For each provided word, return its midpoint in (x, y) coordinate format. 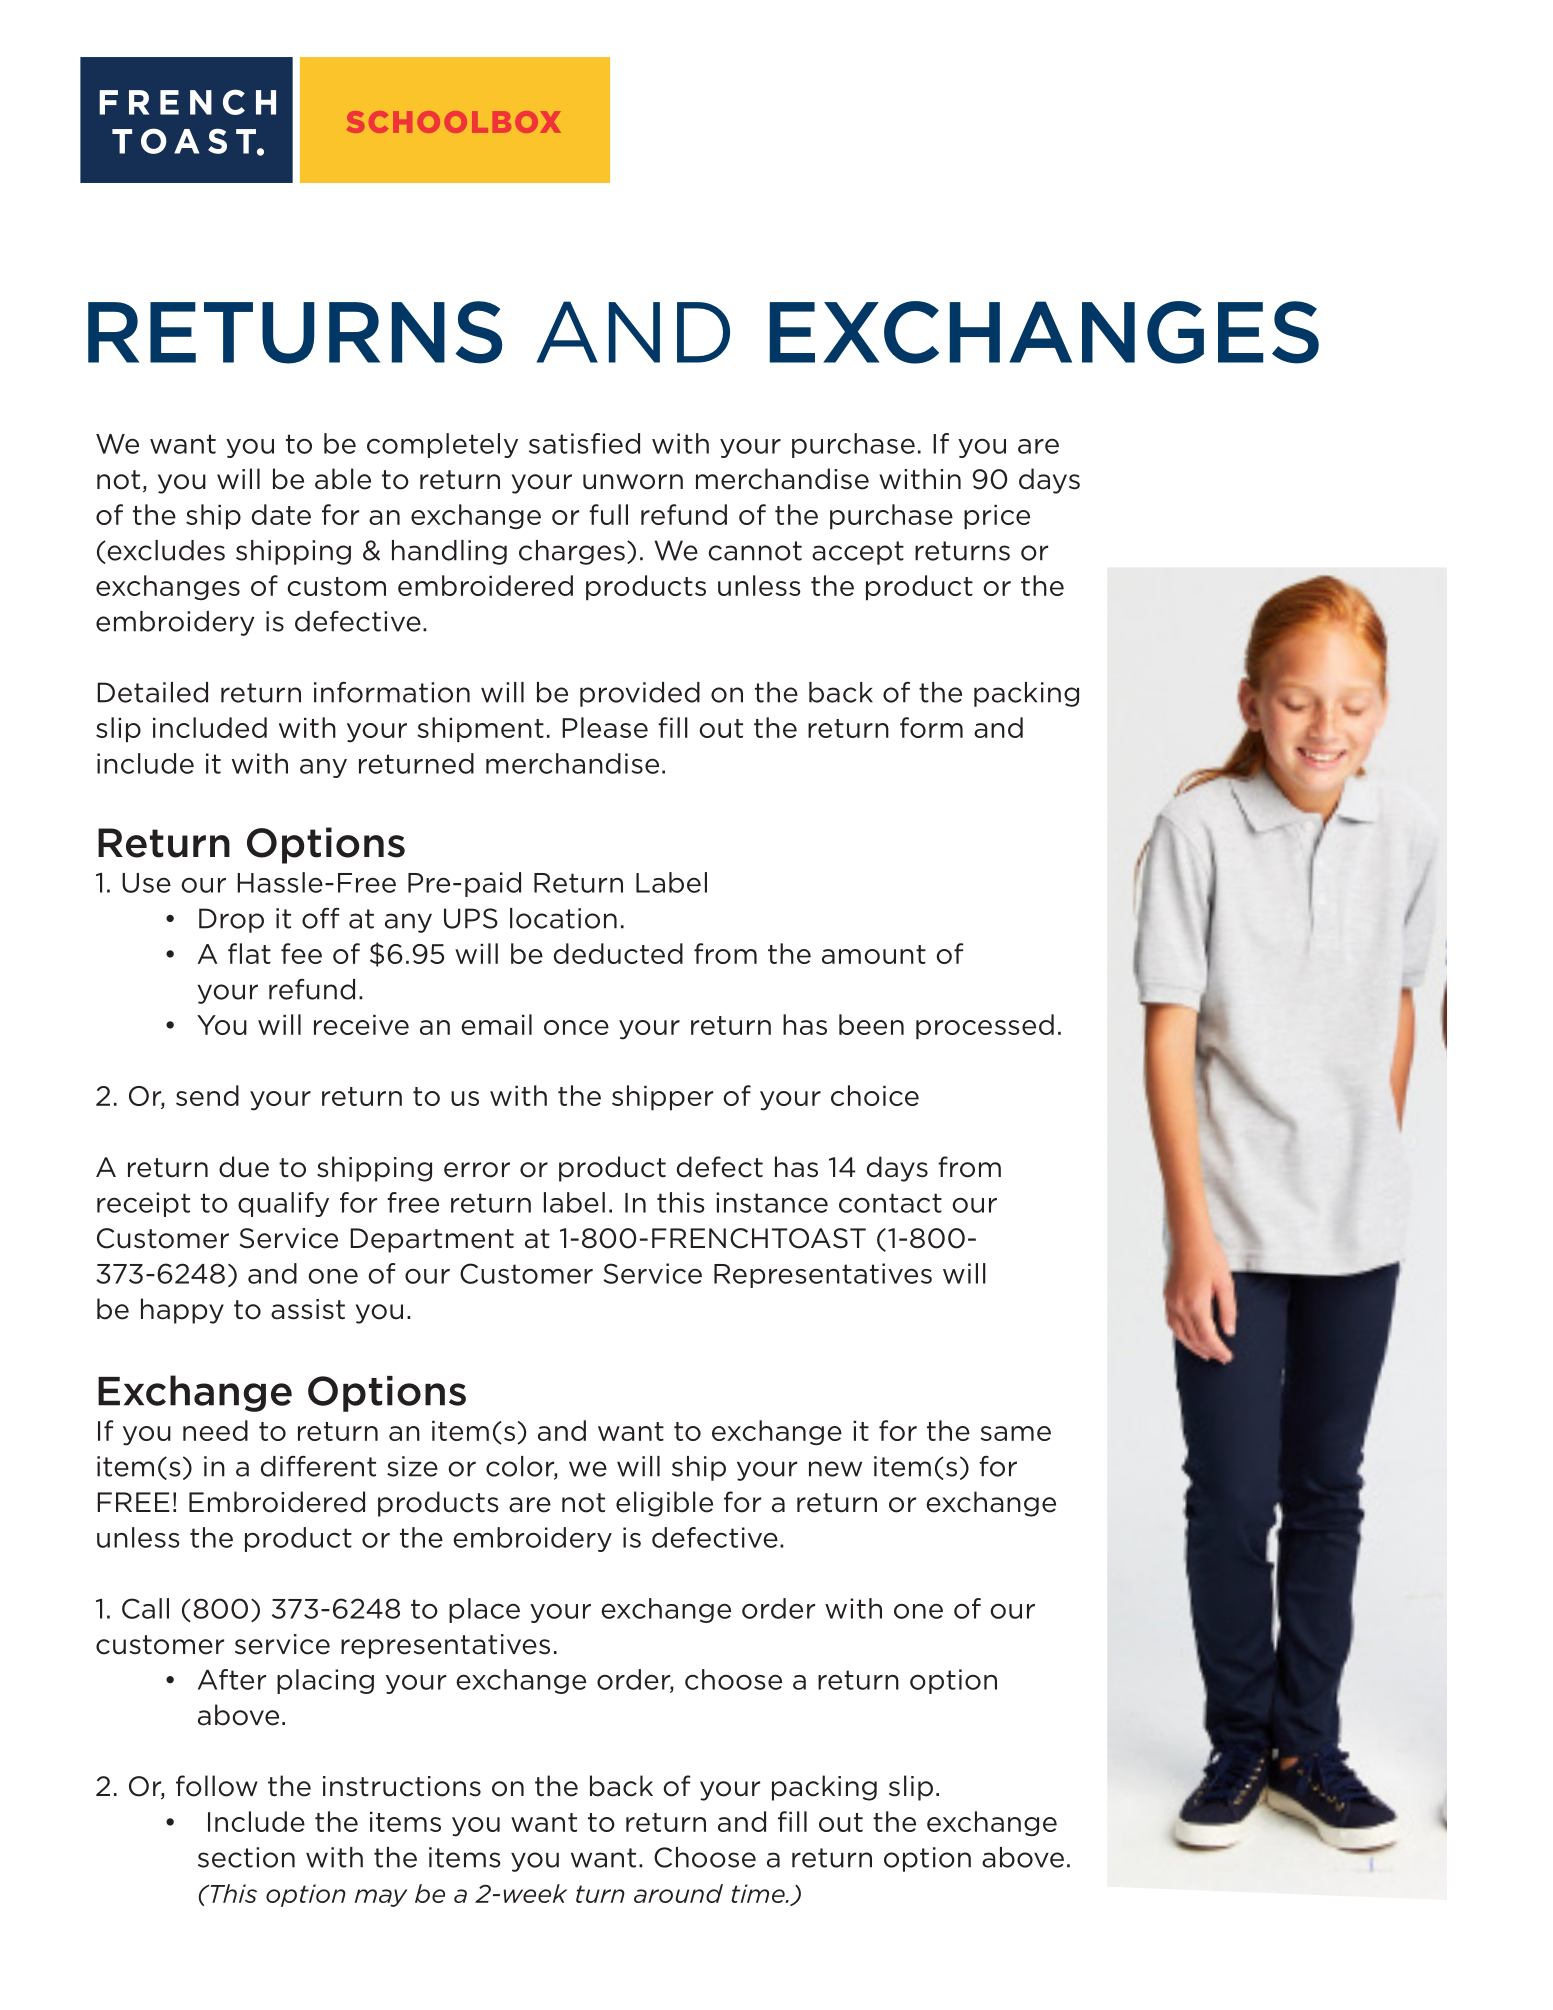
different (318, 1466)
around (678, 1893)
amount (874, 954)
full (608, 514)
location (563, 918)
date (281, 514)
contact (890, 1203)
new (835, 1469)
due (244, 1167)
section (246, 1857)
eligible (664, 1504)
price (997, 517)
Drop (231, 920)
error (477, 1170)
